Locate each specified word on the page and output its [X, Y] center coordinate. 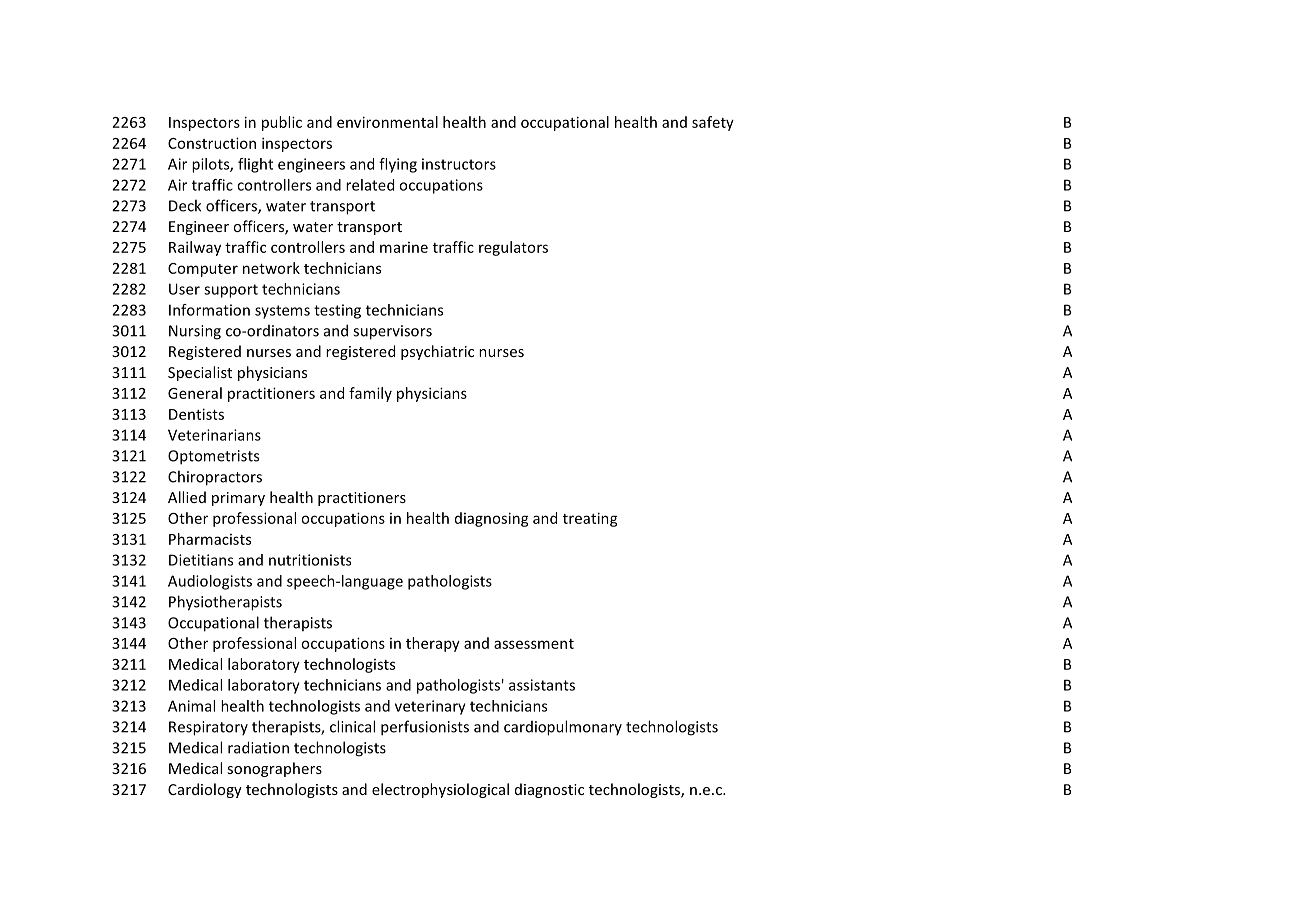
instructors [459, 164]
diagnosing [492, 519]
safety [713, 123]
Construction [212, 143]
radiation [258, 747]
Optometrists [213, 457]
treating [590, 519]
